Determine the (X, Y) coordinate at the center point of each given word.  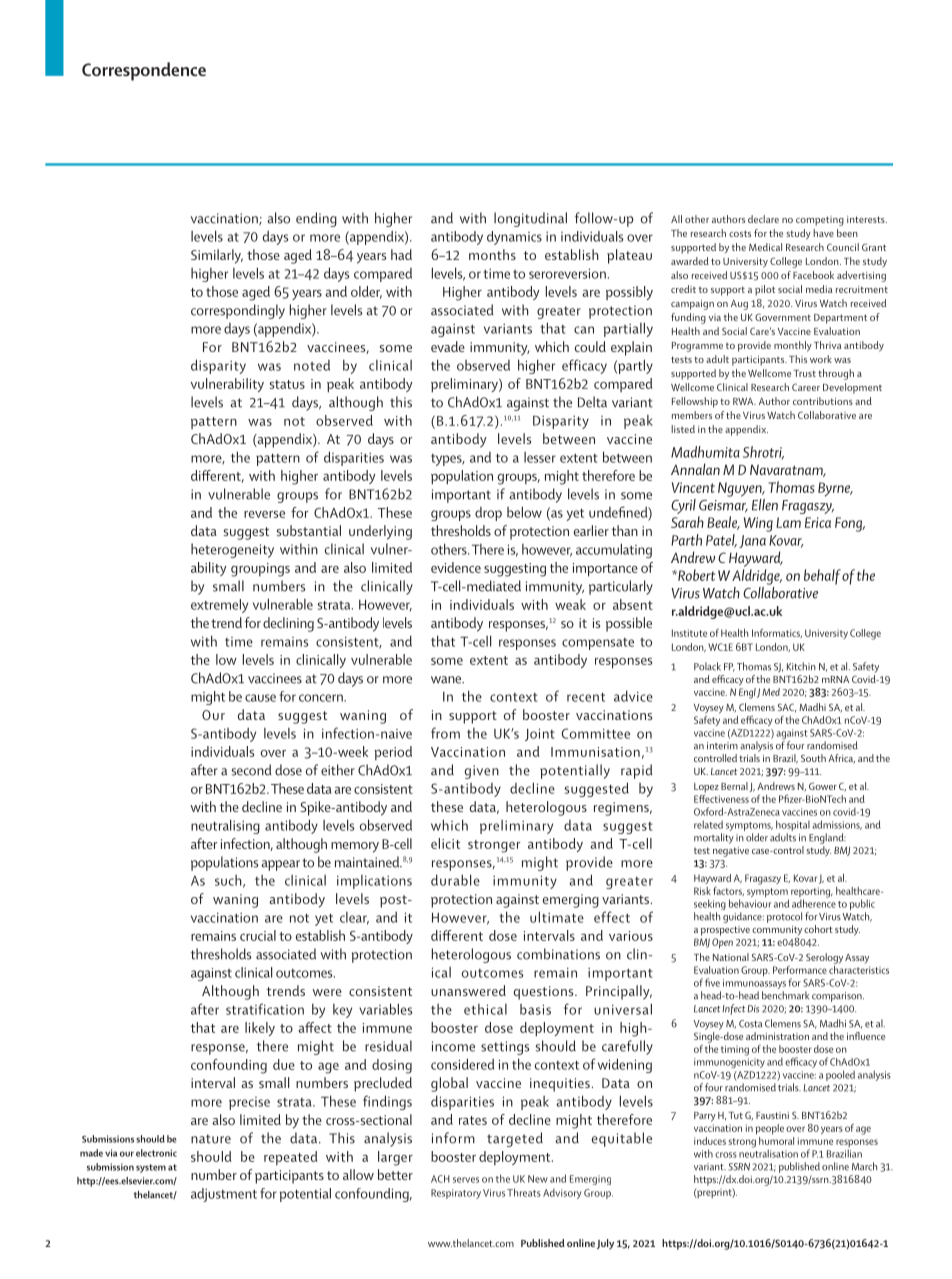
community (777, 930)
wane (447, 680)
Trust (805, 373)
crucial (258, 935)
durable (455, 880)
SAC (787, 707)
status (287, 384)
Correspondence (144, 71)
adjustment (224, 1195)
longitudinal (530, 219)
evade (448, 346)
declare (763, 219)
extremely (219, 606)
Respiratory (456, 1194)
